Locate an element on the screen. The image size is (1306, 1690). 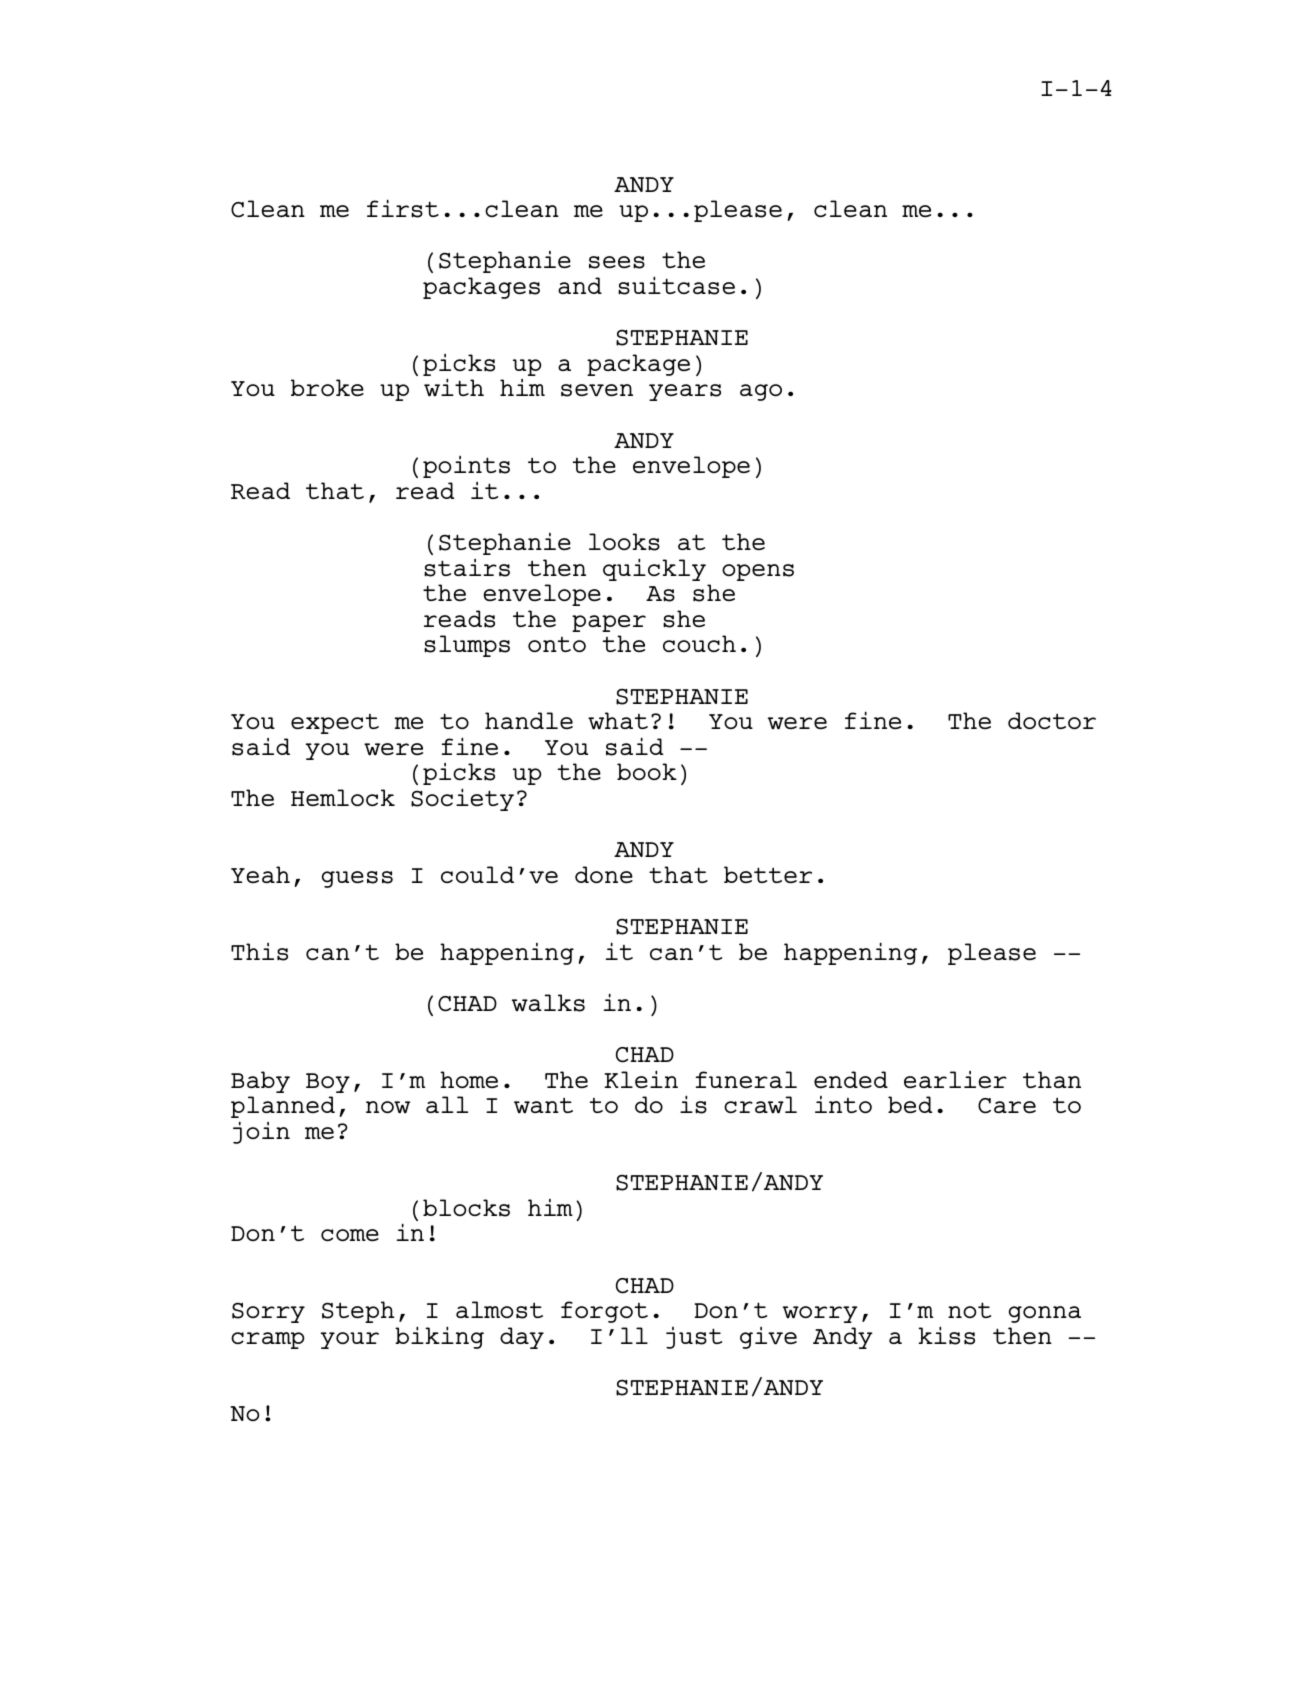
your is located at coordinates (349, 1340).
